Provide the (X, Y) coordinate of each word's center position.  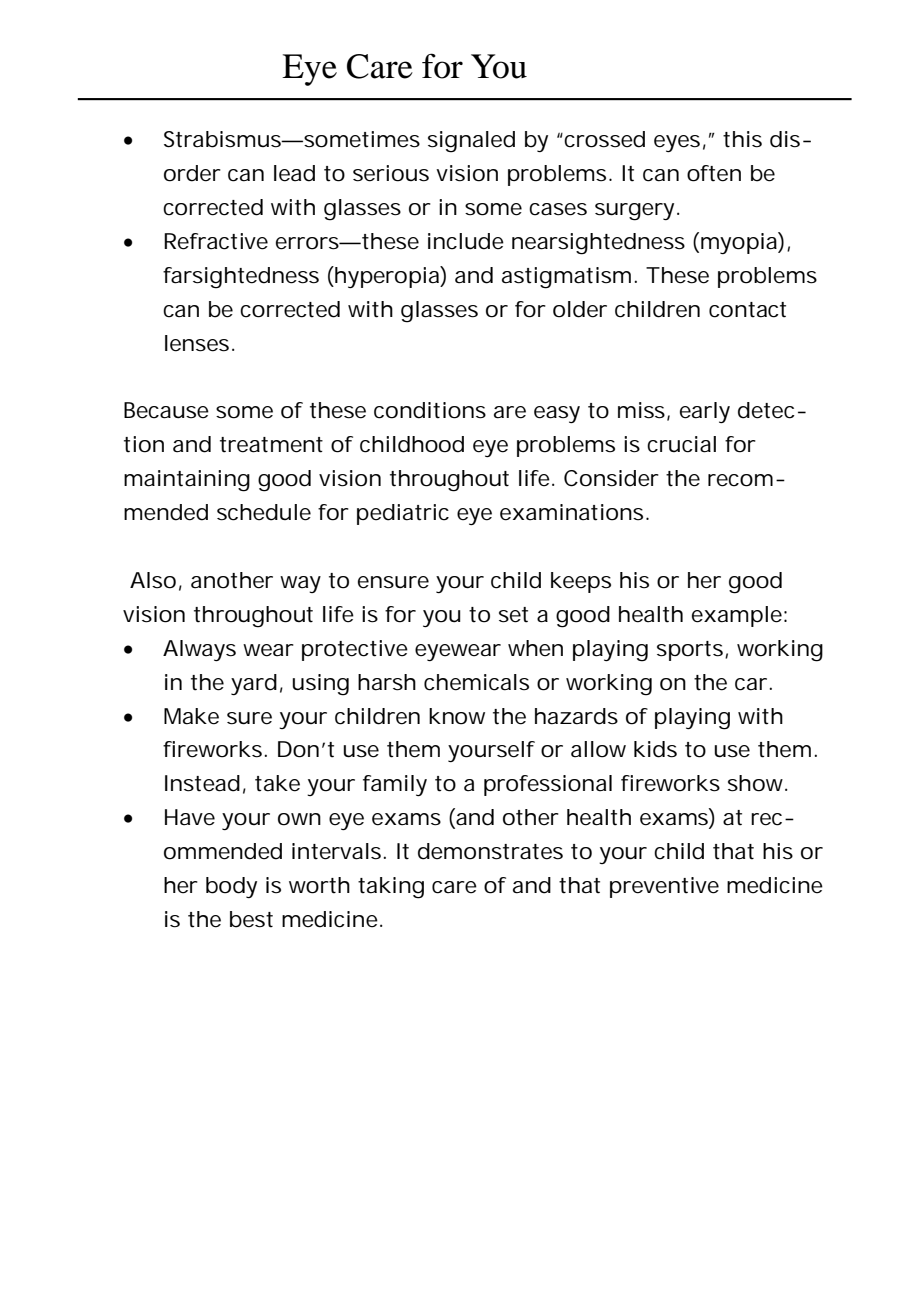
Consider (611, 478)
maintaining (187, 481)
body (231, 887)
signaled (471, 142)
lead (294, 173)
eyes (677, 143)
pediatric (403, 514)
